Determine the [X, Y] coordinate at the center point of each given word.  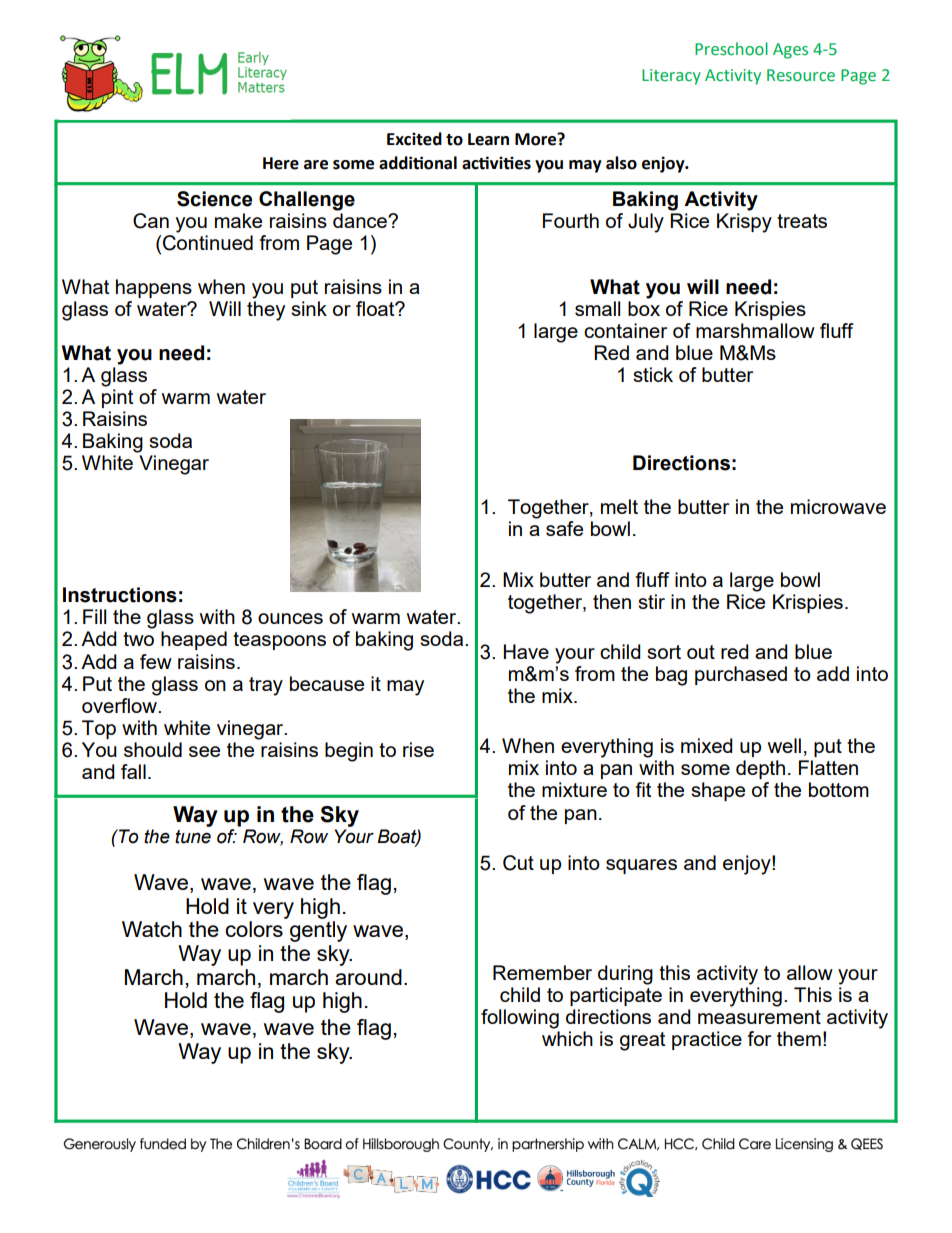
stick [653, 374]
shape [718, 791]
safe [564, 528]
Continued [208, 243]
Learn [488, 139]
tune [193, 837]
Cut [518, 863]
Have [526, 651]
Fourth [571, 220]
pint [117, 398]
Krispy [744, 223]
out [701, 652]
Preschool [731, 49]
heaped [194, 640]
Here [281, 163]
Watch [152, 929]
